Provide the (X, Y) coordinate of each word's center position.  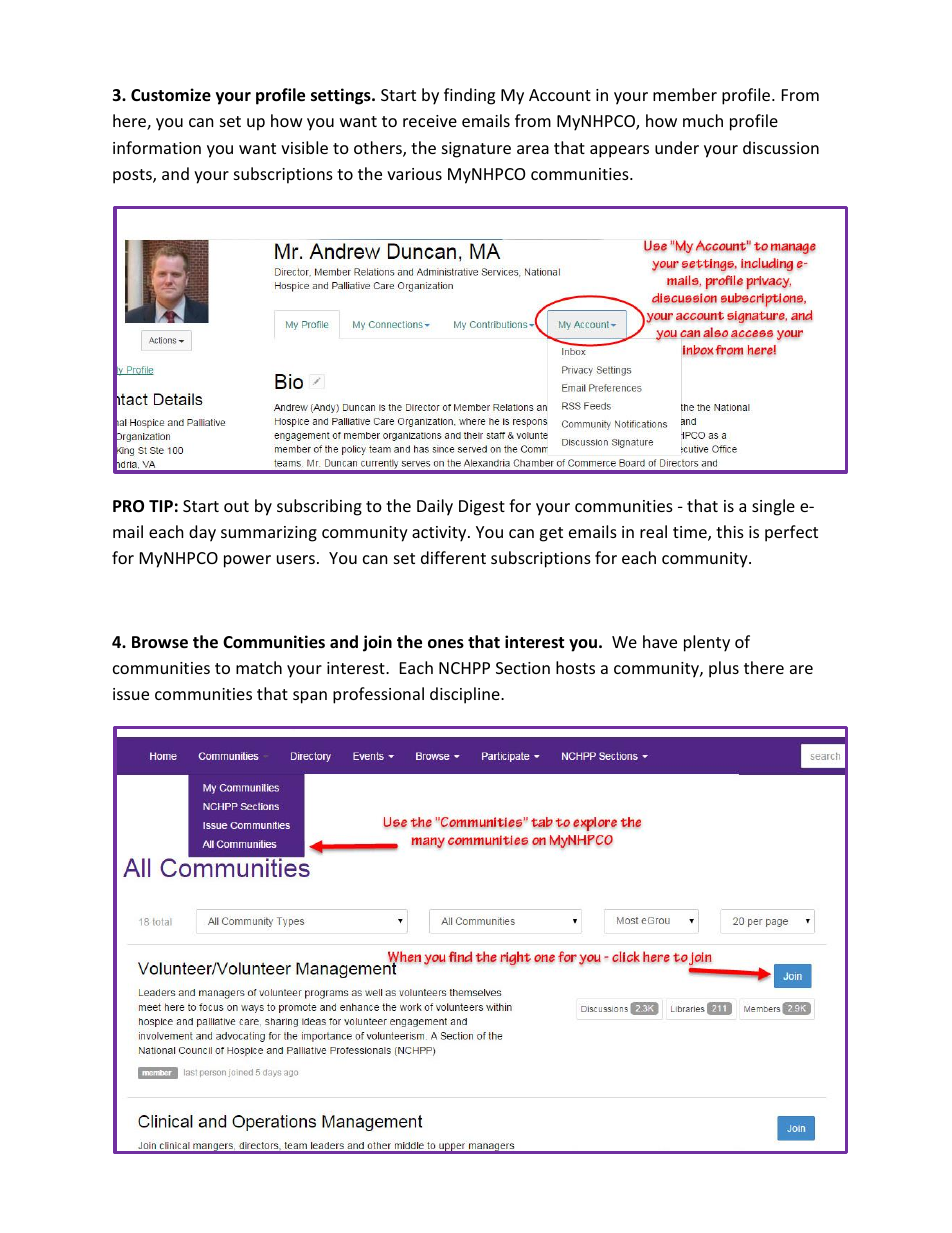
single (773, 507)
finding (469, 96)
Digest (482, 508)
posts (133, 176)
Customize (171, 95)
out (236, 506)
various (414, 174)
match (259, 667)
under (677, 147)
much (703, 120)
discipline (466, 695)
